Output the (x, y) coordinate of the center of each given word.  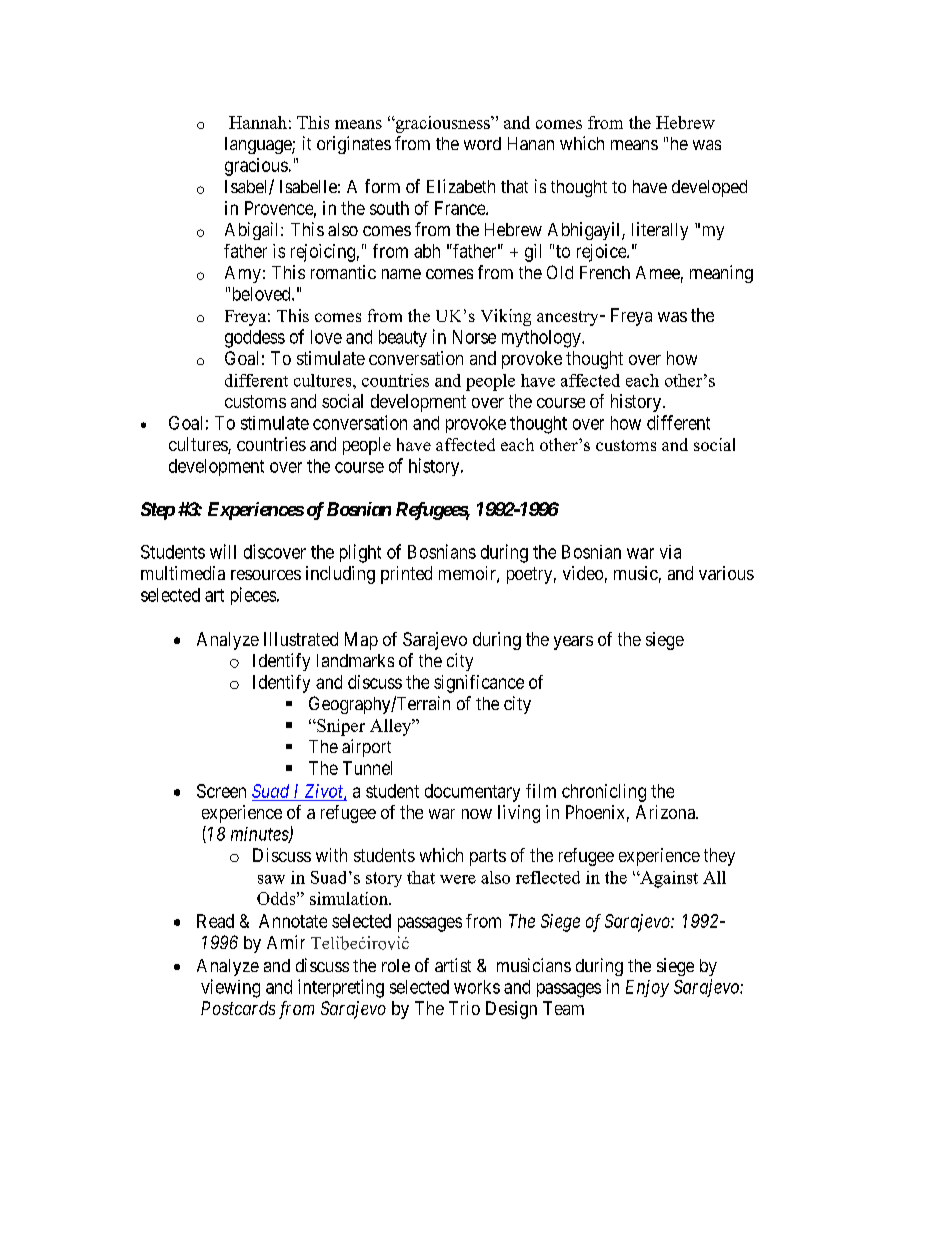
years (573, 643)
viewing (230, 988)
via (670, 552)
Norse (474, 337)
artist (453, 965)
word (482, 143)
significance (479, 684)
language (259, 145)
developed (709, 188)
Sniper (340, 727)
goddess (255, 339)
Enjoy (647, 988)
